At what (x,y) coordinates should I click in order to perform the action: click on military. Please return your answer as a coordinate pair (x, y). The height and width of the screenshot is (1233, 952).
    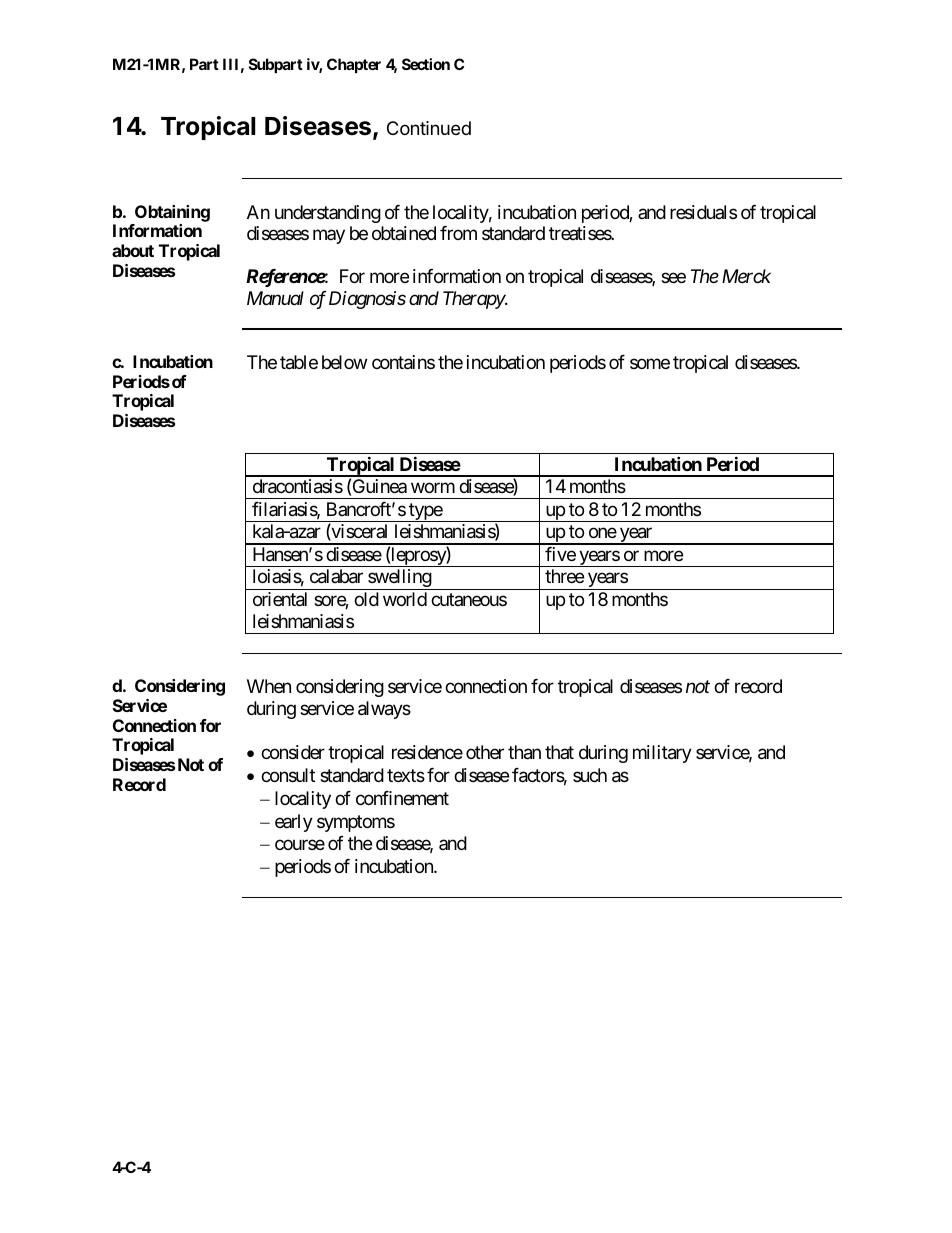
    Looking at the image, I should click on (662, 754).
